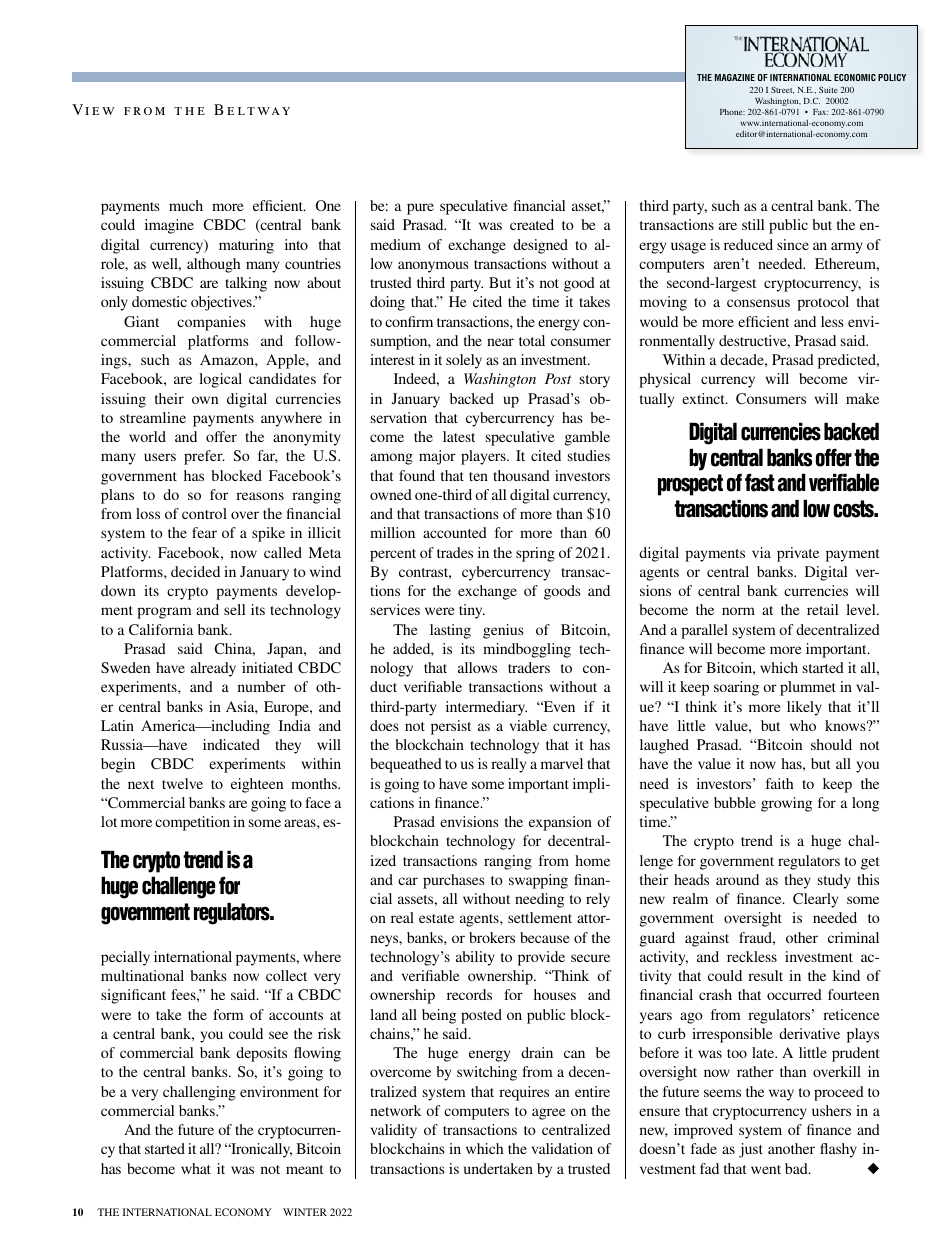 The width and height of the screenshot is (952, 1256). What do you see at coordinates (503, 631) in the screenshot?
I see `genius` at bounding box center [503, 631].
